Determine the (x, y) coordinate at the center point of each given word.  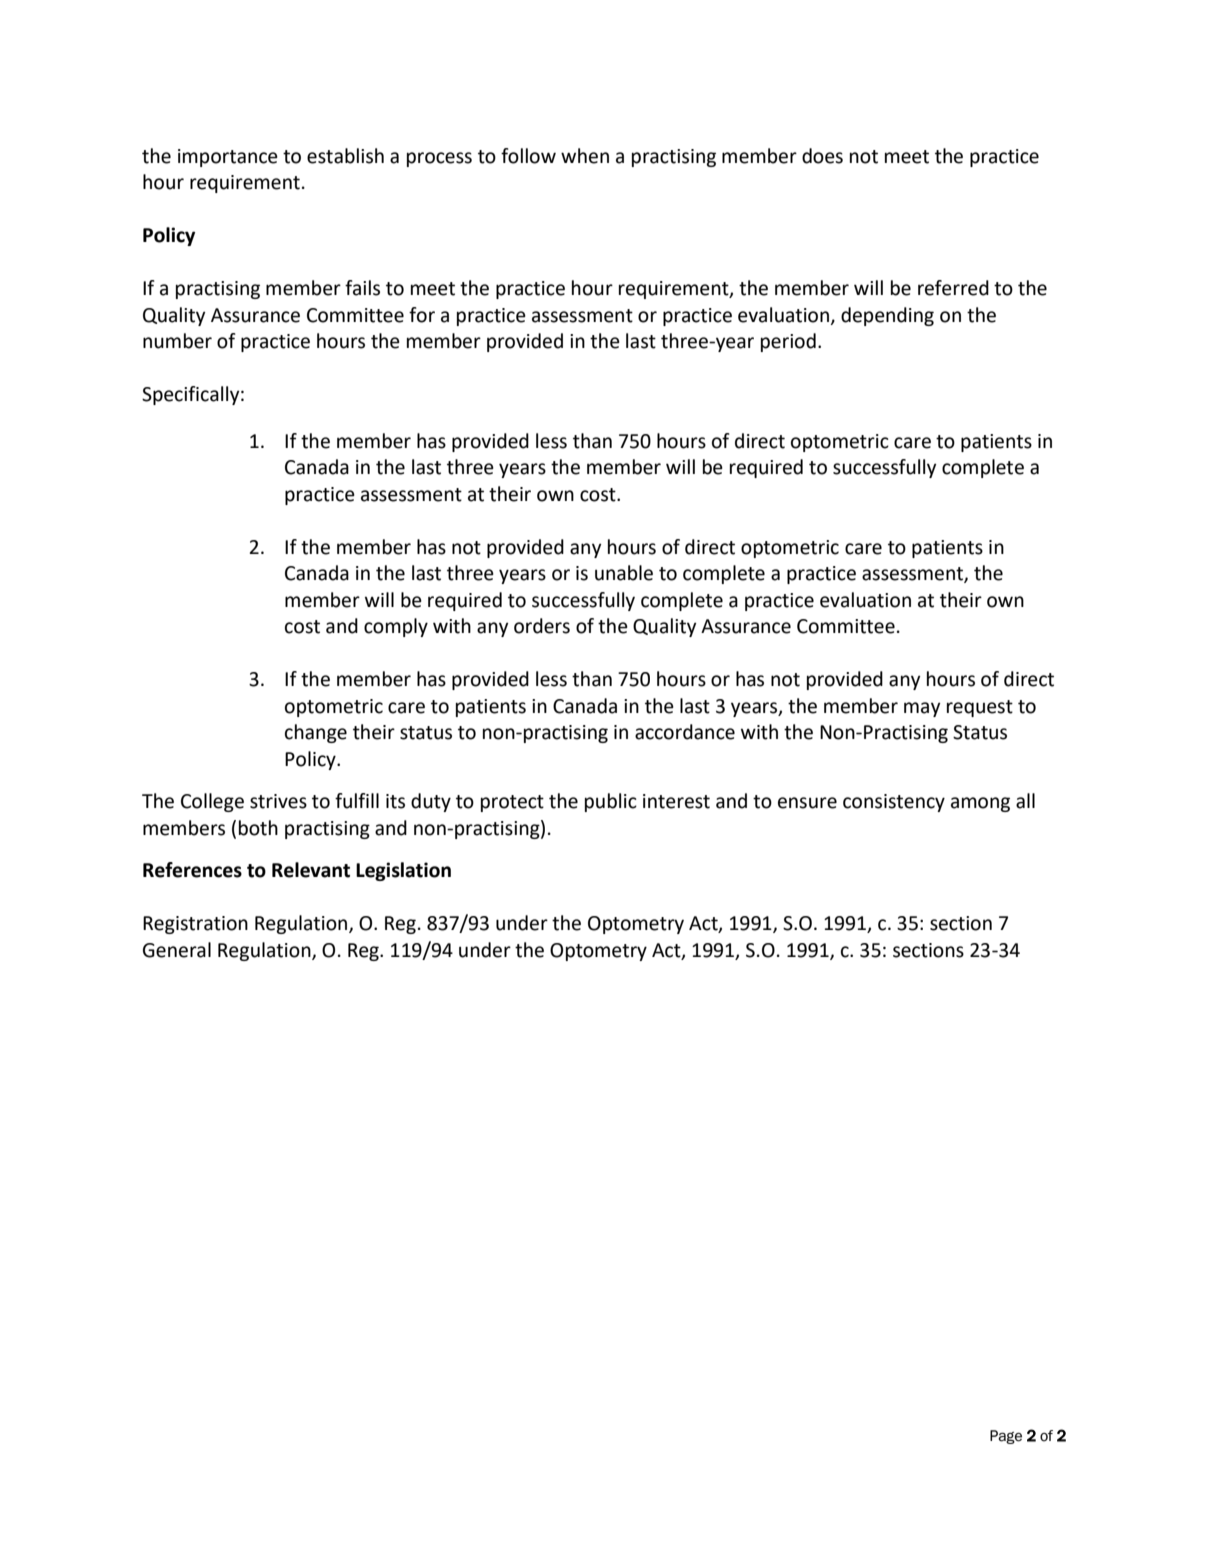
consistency (894, 803)
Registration (195, 925)
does (822, 156)
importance (228, 158)
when (585, 156)
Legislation (403, 871)
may (922, 709)
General (177, 950)
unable (624, 573)
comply (396, 627)
